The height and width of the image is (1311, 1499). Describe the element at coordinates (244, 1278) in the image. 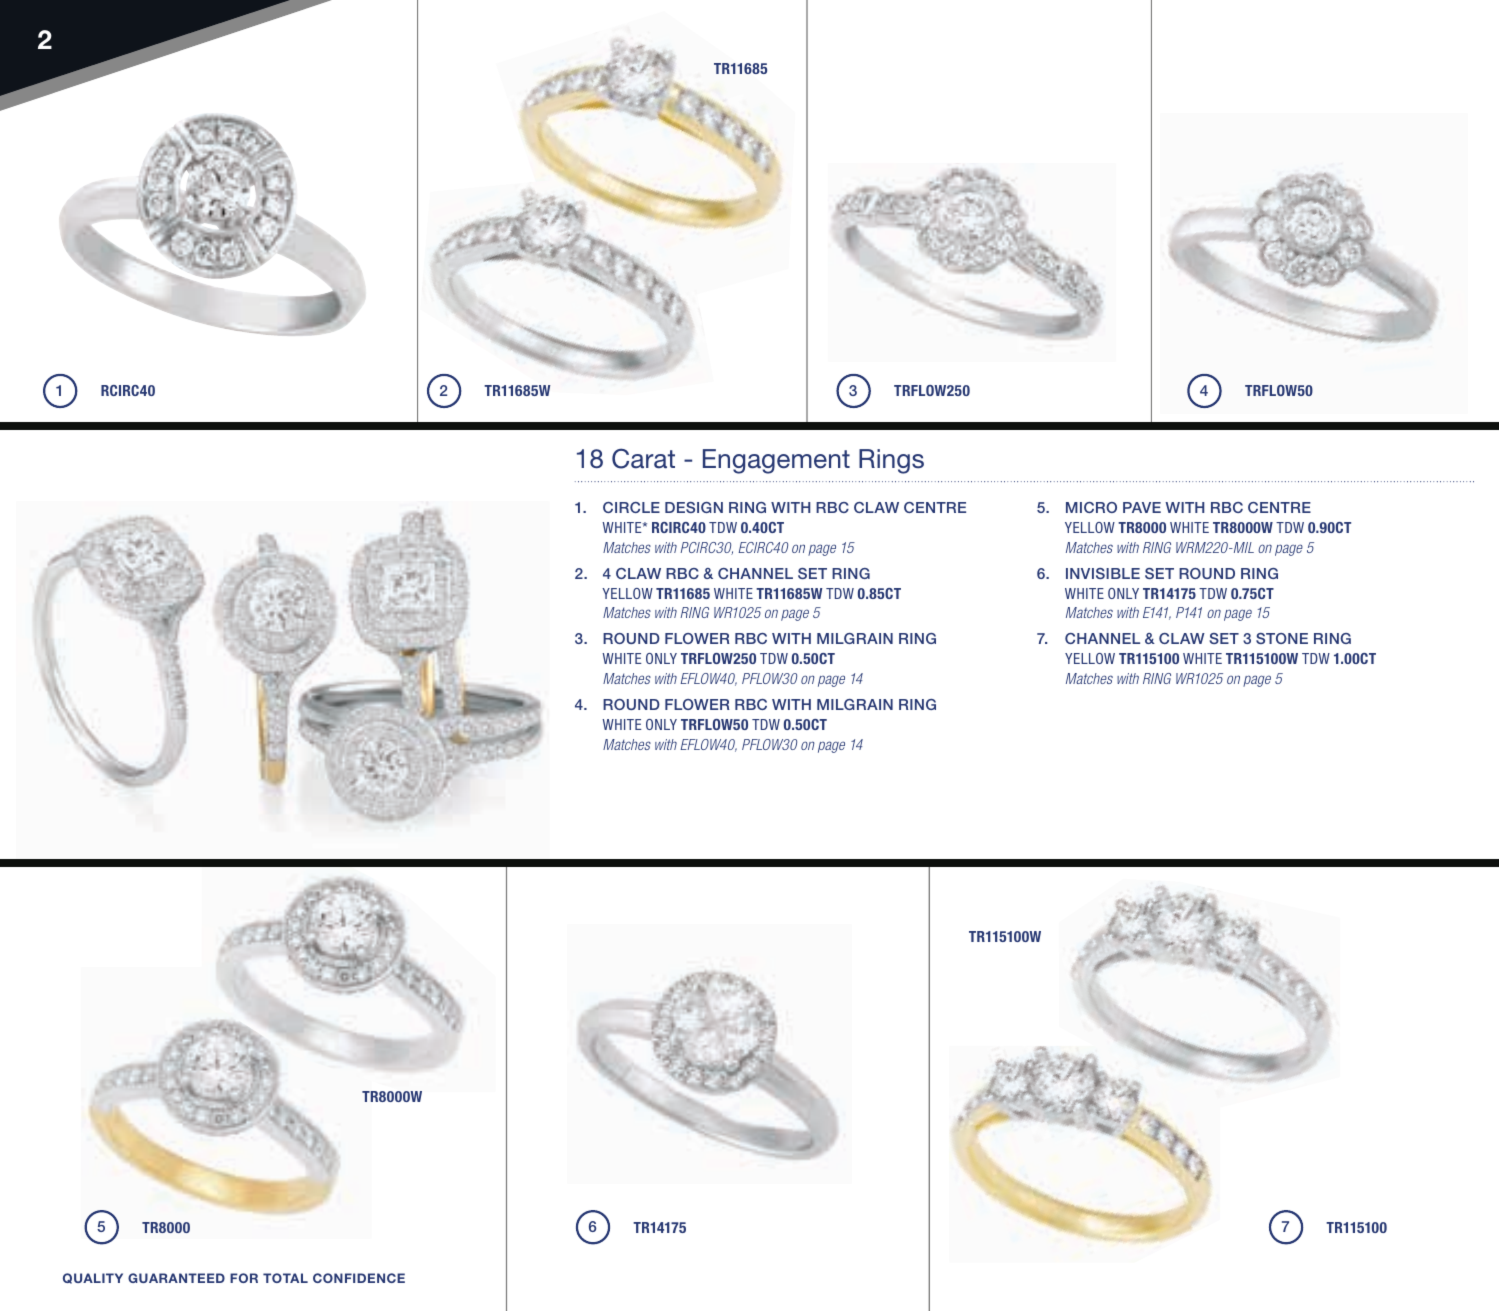

I see `FOR` at that location.
